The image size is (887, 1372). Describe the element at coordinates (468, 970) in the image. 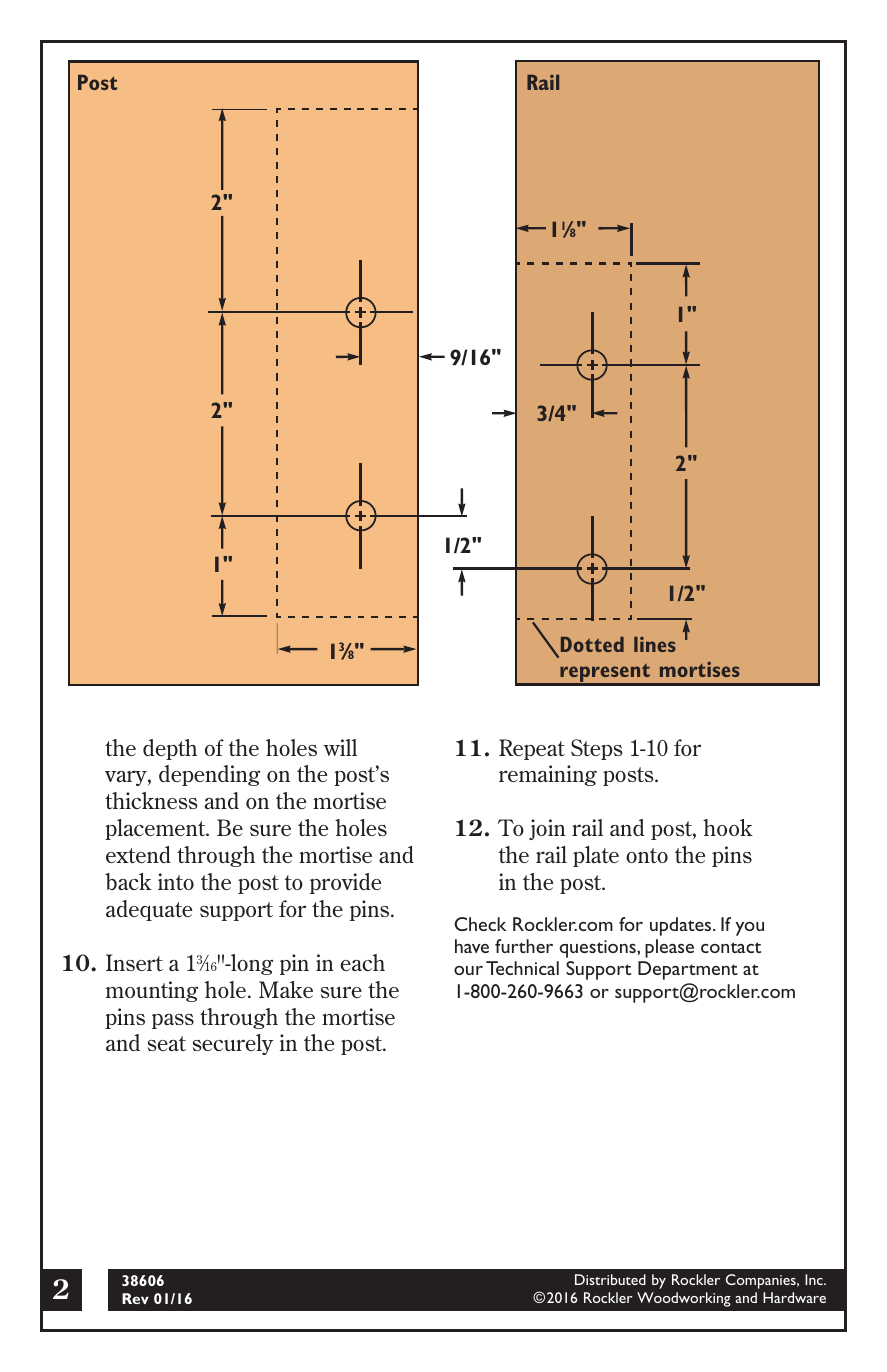

I see `our` at that location.
